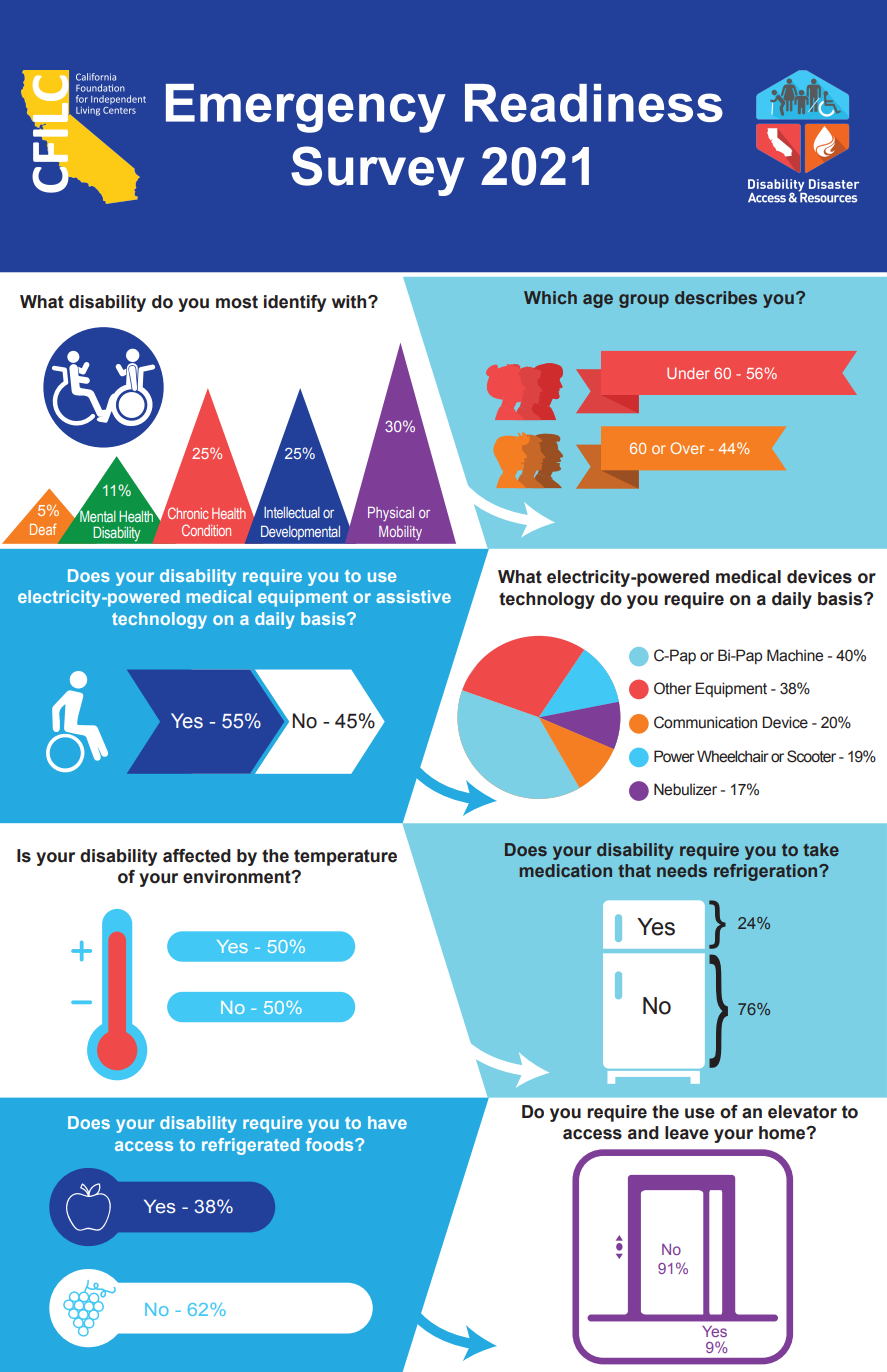  I want to click on refrigerated, so click(250, 1146).
